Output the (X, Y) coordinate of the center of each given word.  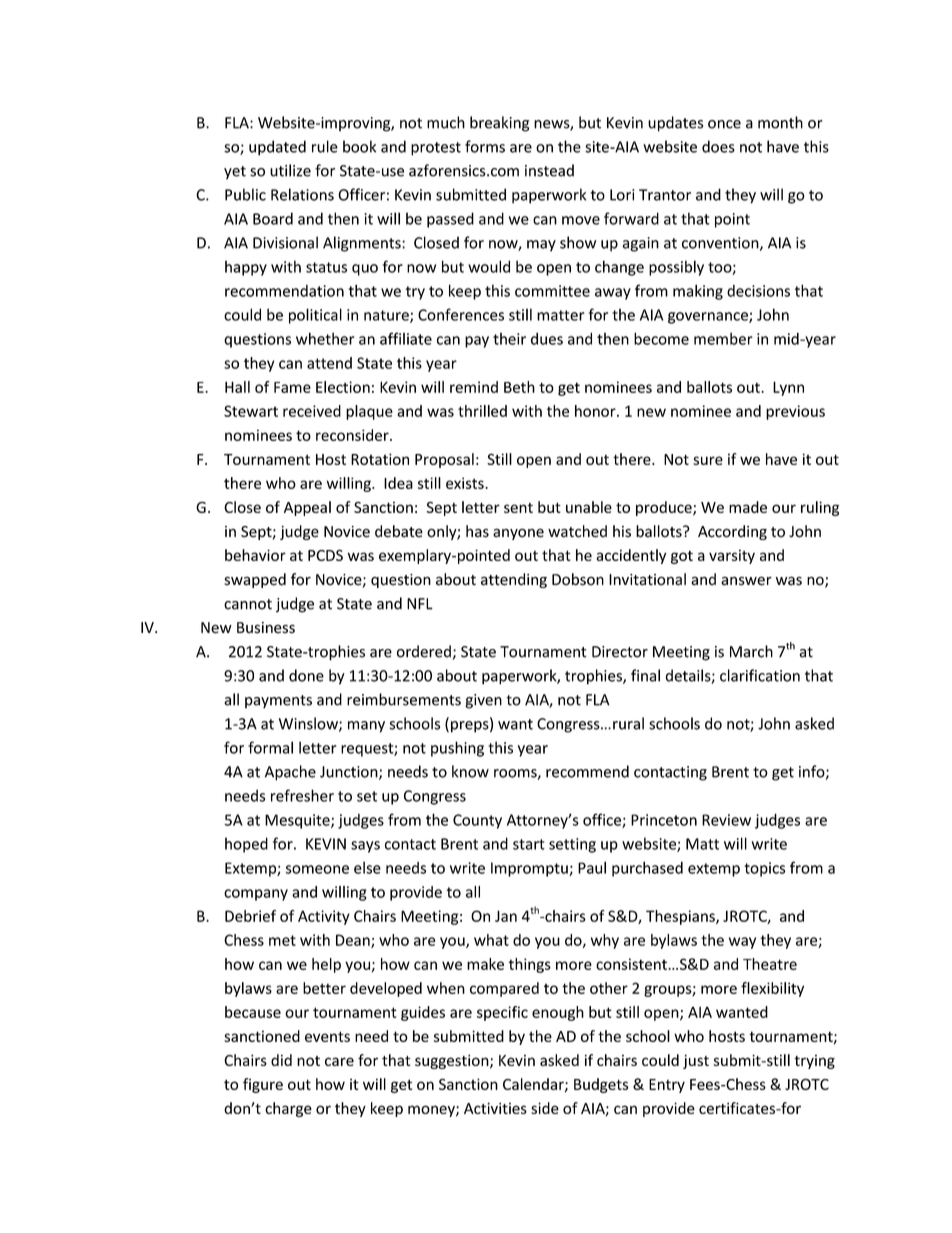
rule (325, 146)
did (281, 1060)
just (696, 1061)
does (718, 146)
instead (549, 170)
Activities (495, 1108)
